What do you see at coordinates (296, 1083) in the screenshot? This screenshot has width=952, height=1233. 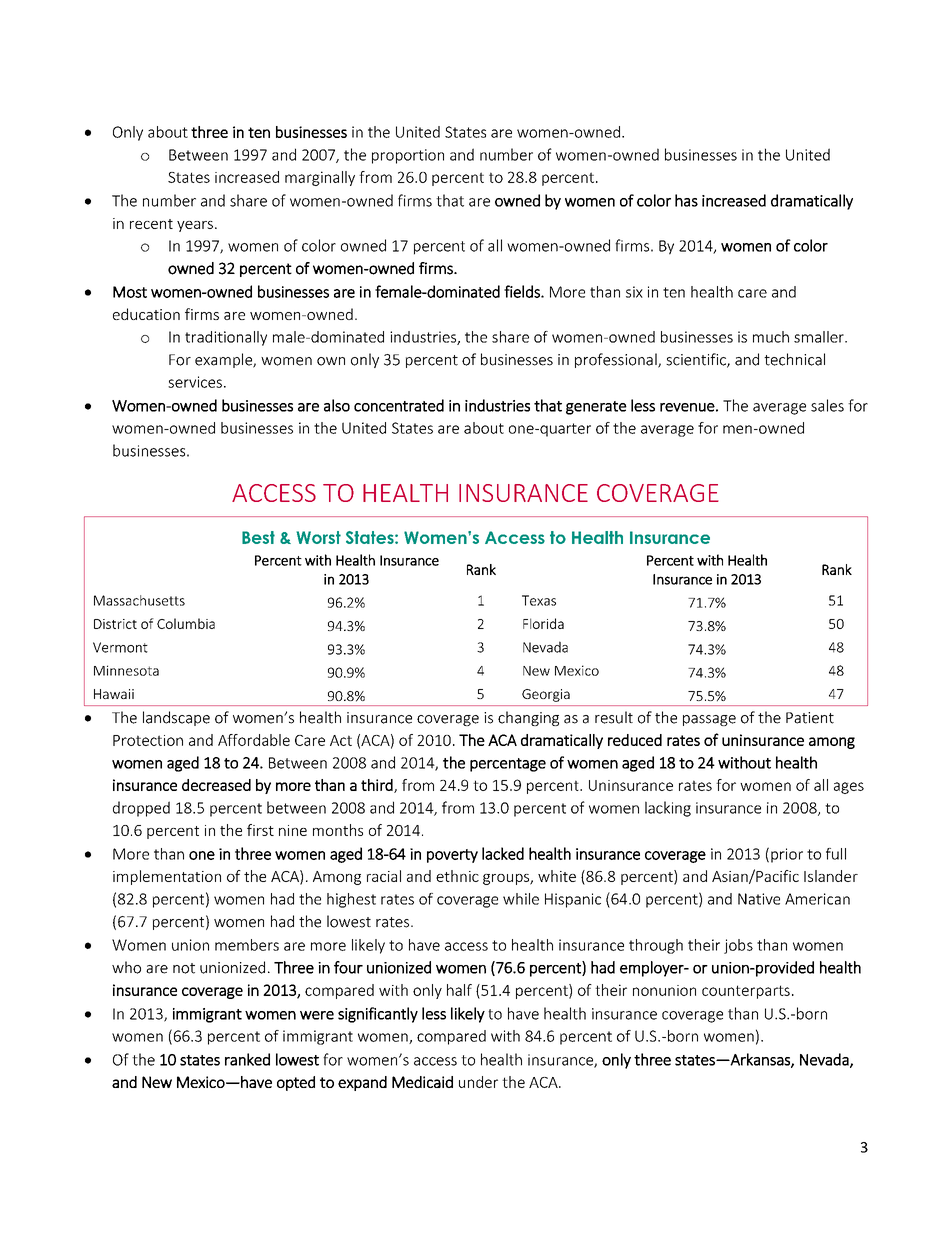 I see `opted` at bounding box center [296, 1083].
